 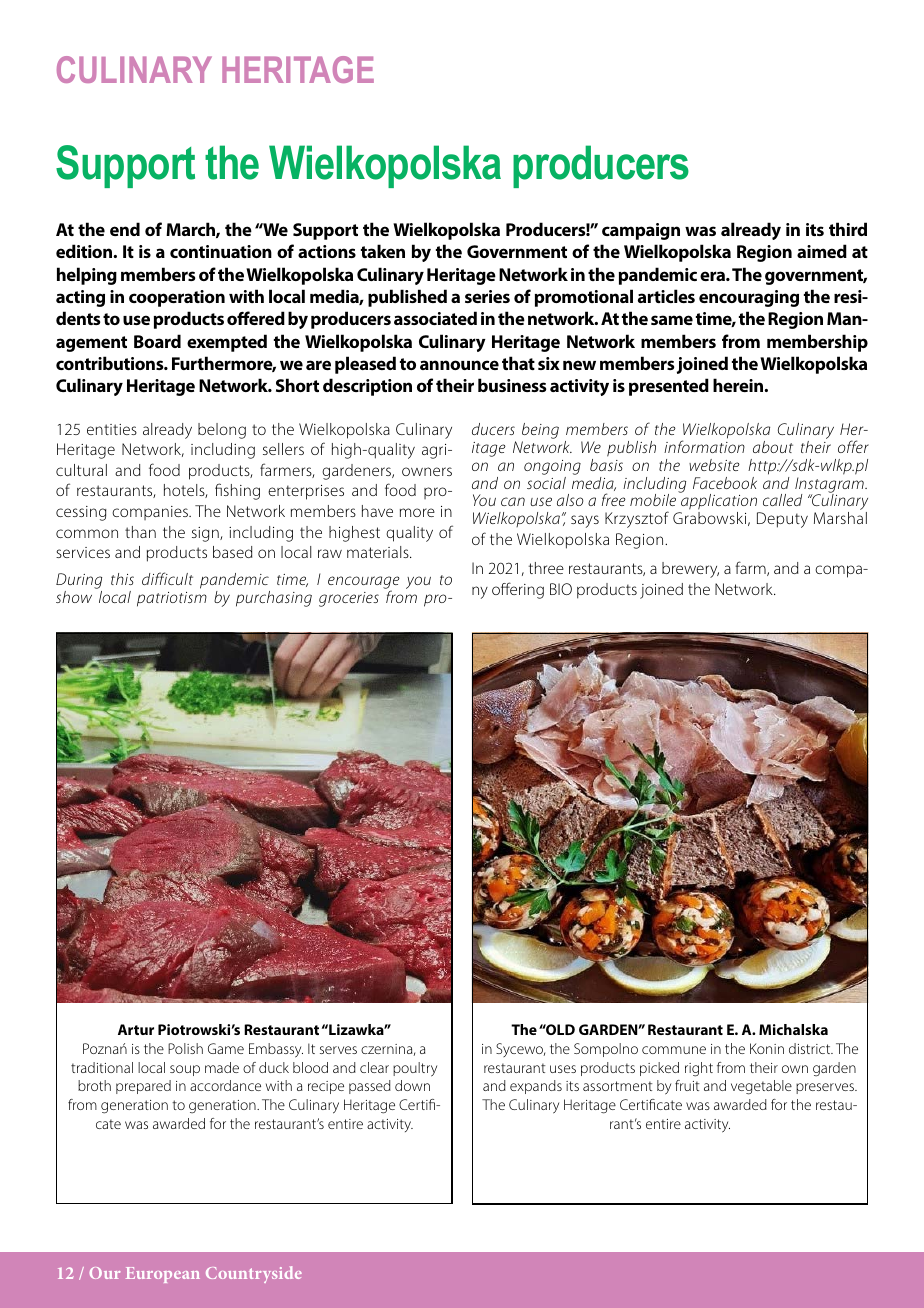 What do you see at coordinates (140, 532) in the document?
I see `than` at bounding box center [140, 532].
